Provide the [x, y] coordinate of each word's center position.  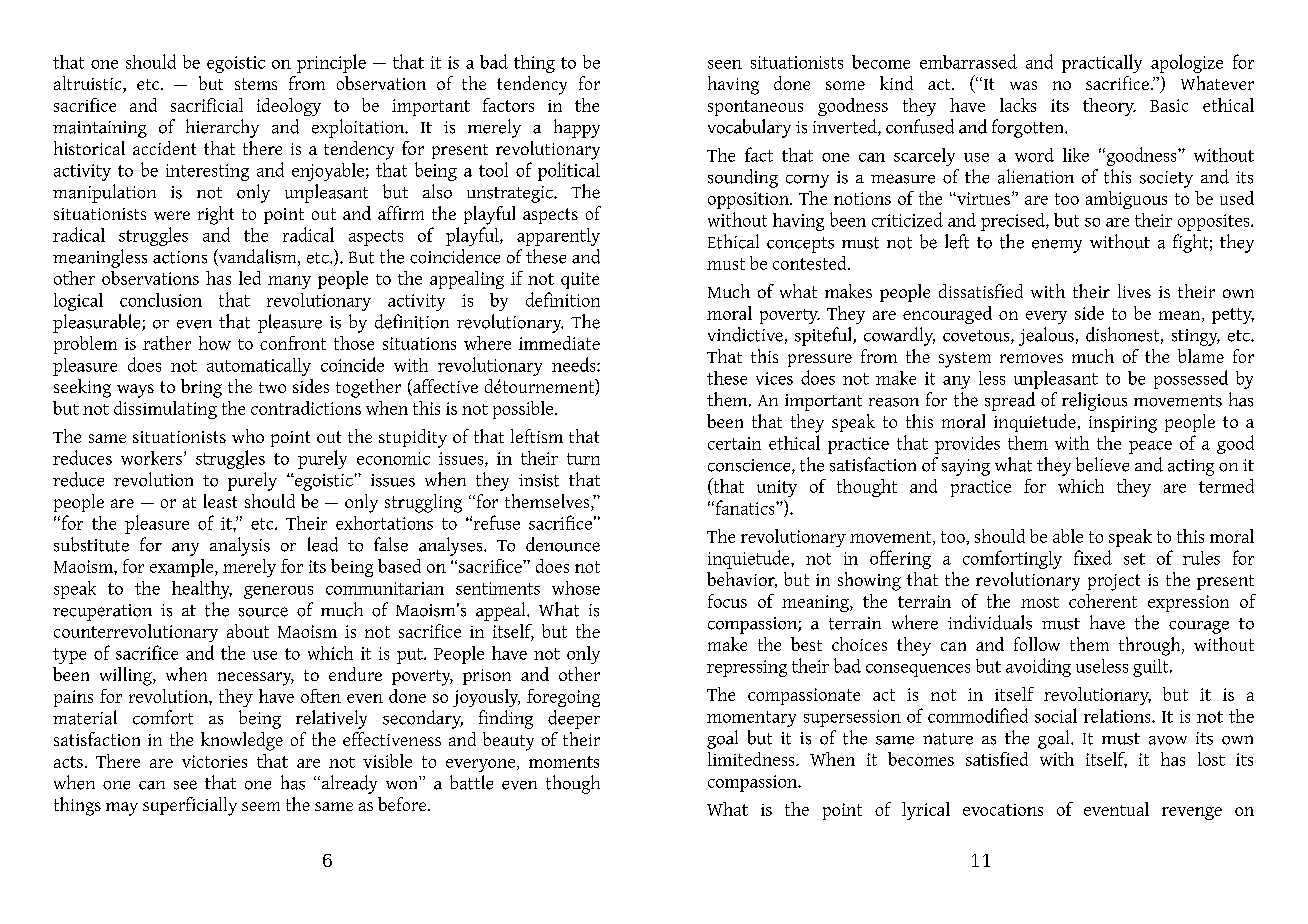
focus [727, 601]
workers [151, 458]
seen [725, 64]
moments [564, 762]
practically [1102, 63]
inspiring [1123, 424]
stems [256, 84]
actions [180, 257]
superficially [190, 806]
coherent [1103, 601]
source [263, 612]
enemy [1057, 246]
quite [580, 280]
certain [734, 443]
